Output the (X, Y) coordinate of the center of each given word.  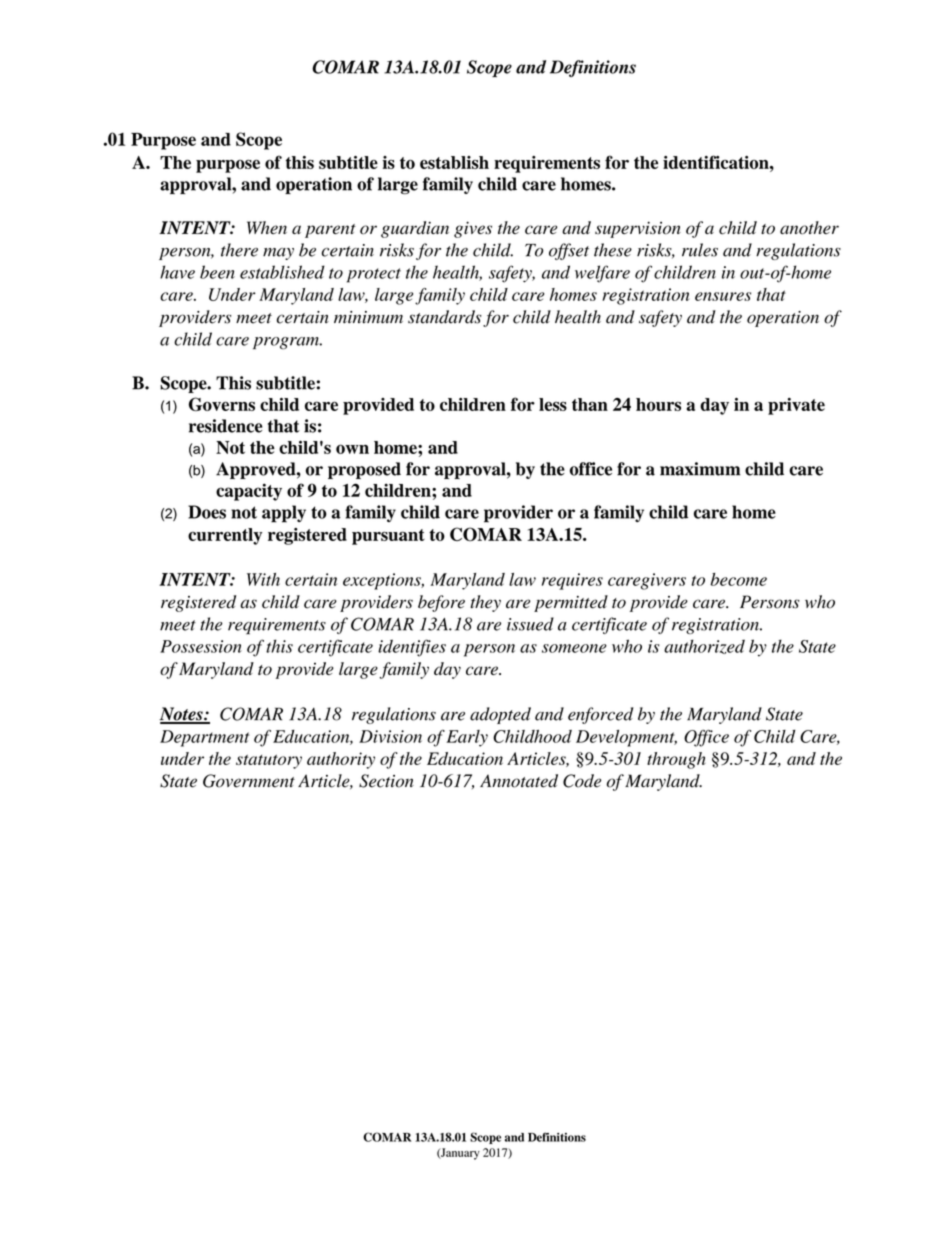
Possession (201, 646)
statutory (269, 761)
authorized (704, 646)
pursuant (388, 537)
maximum (700, 469)
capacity (249, 492)
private (796, 406)
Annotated (519, 781)
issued (530, 624)
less (553, 404)
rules (700, 250)
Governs (222, 404)
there (239, 250)
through (676, 760)
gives (473, 229)
